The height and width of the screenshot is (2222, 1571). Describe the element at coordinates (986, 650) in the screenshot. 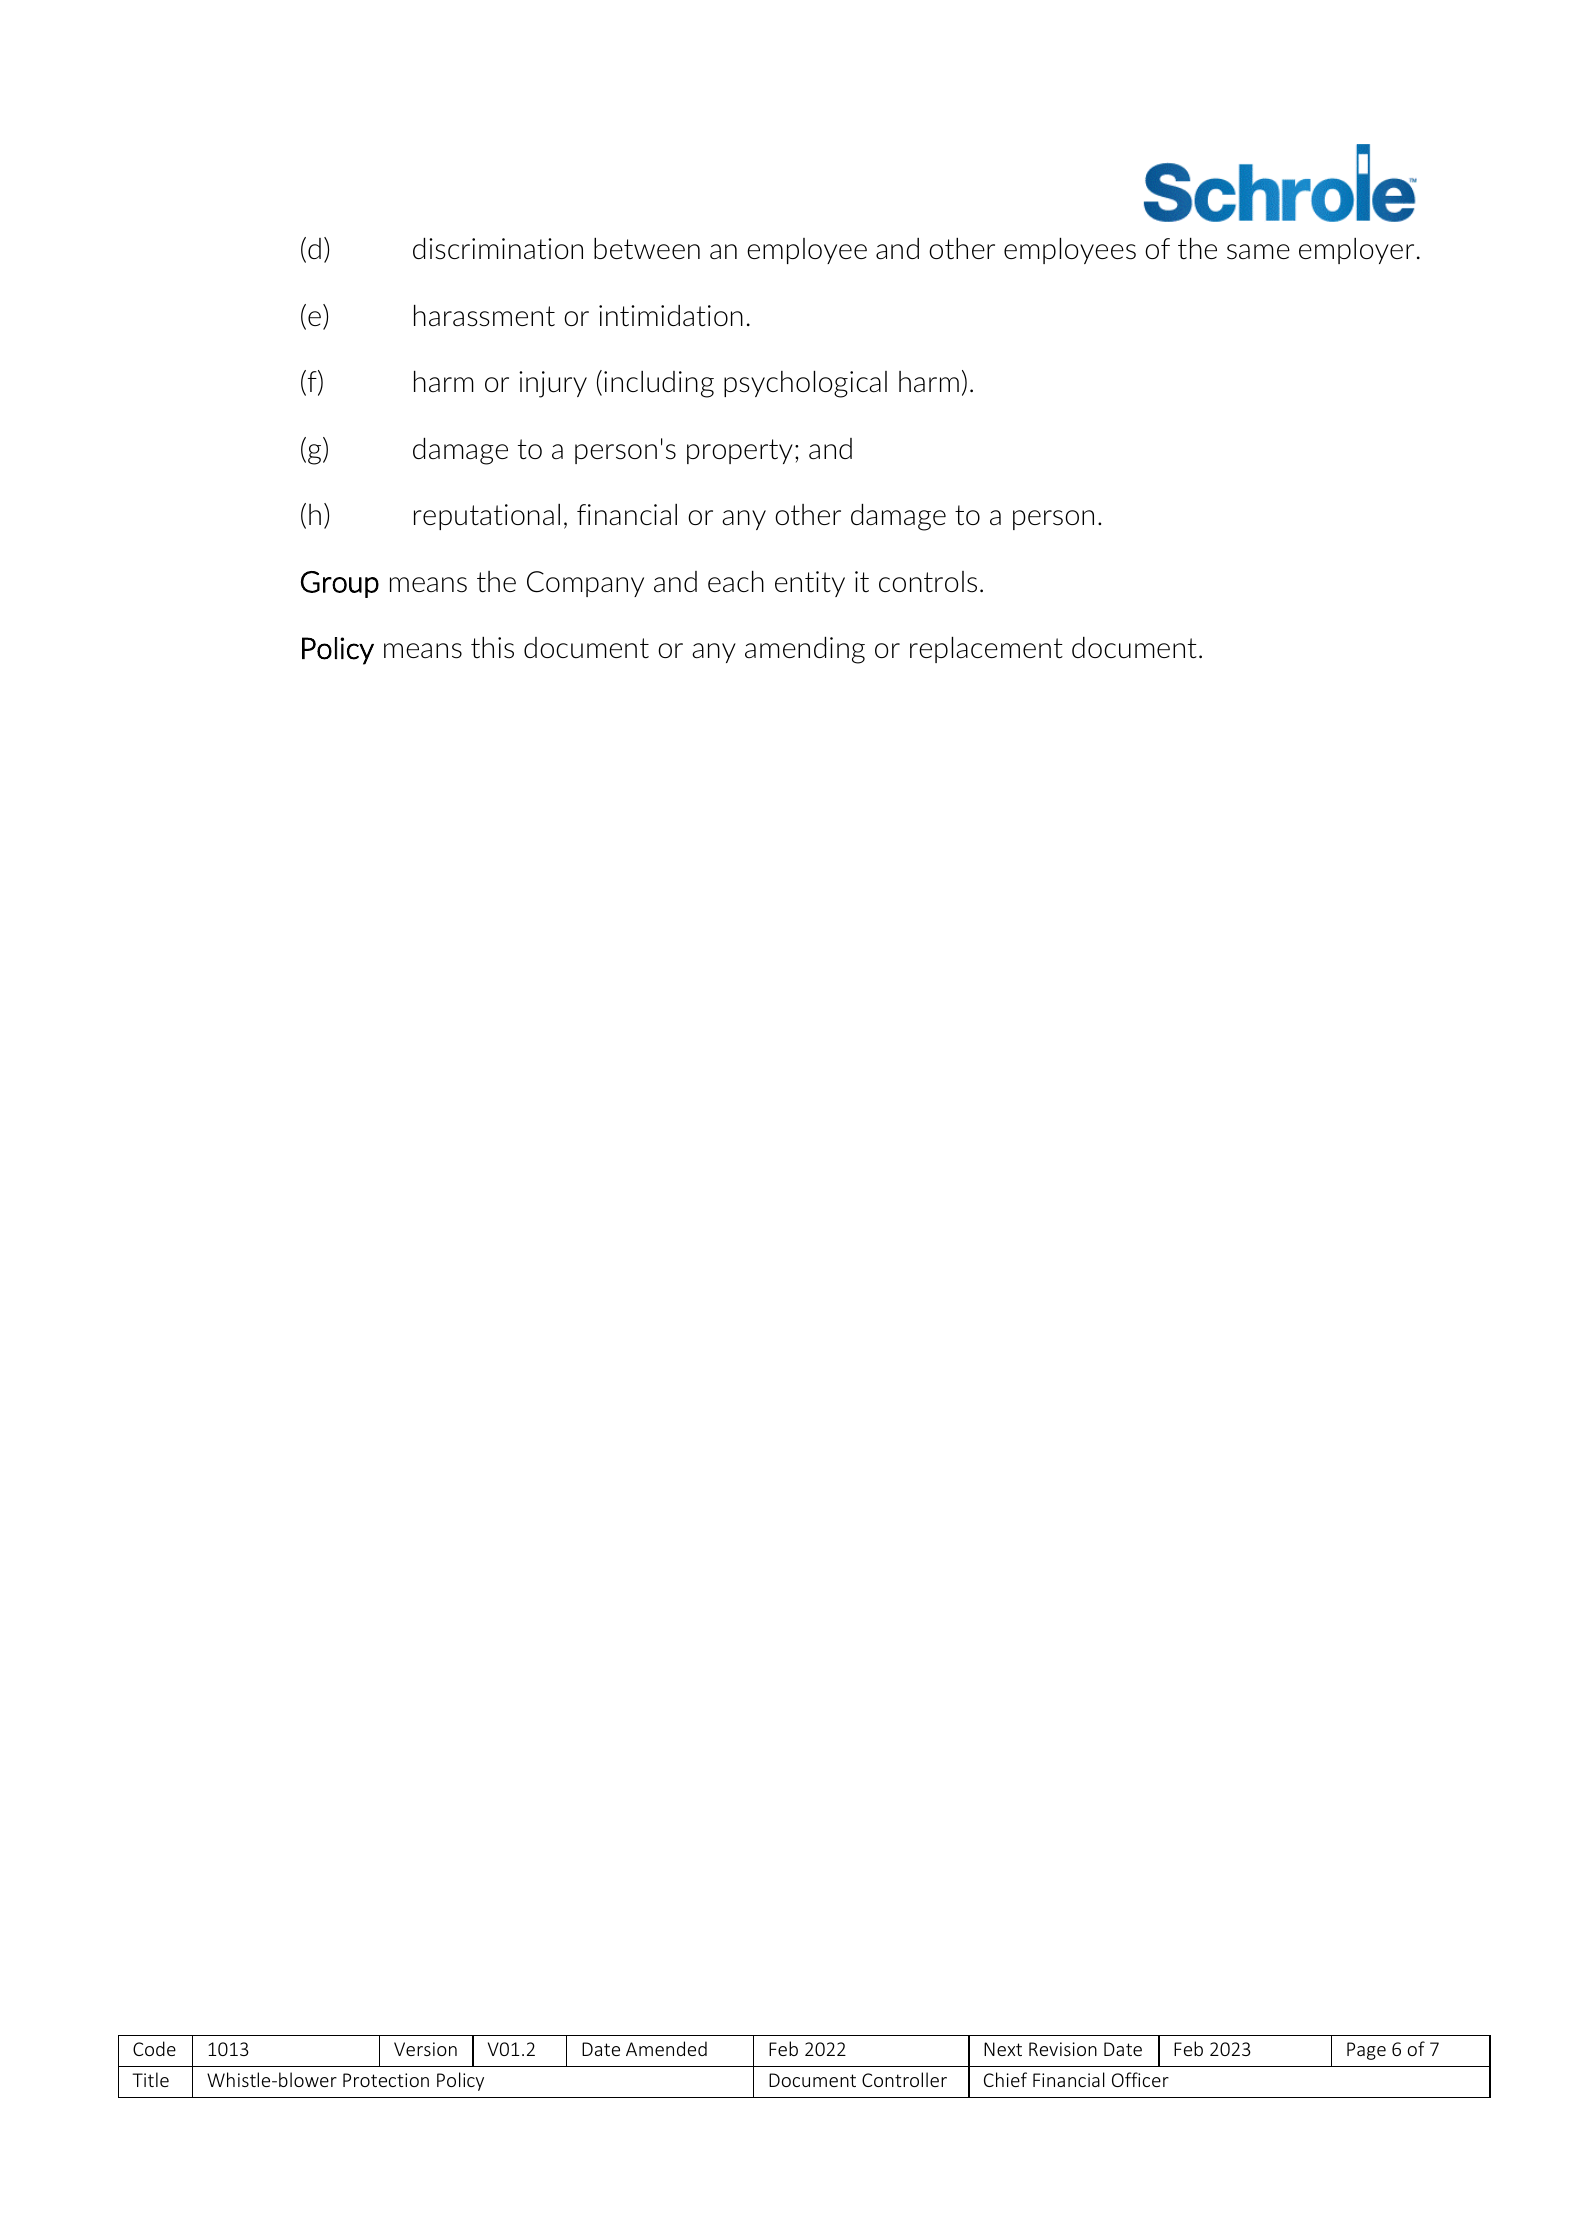

I see `replacement` at that location.
